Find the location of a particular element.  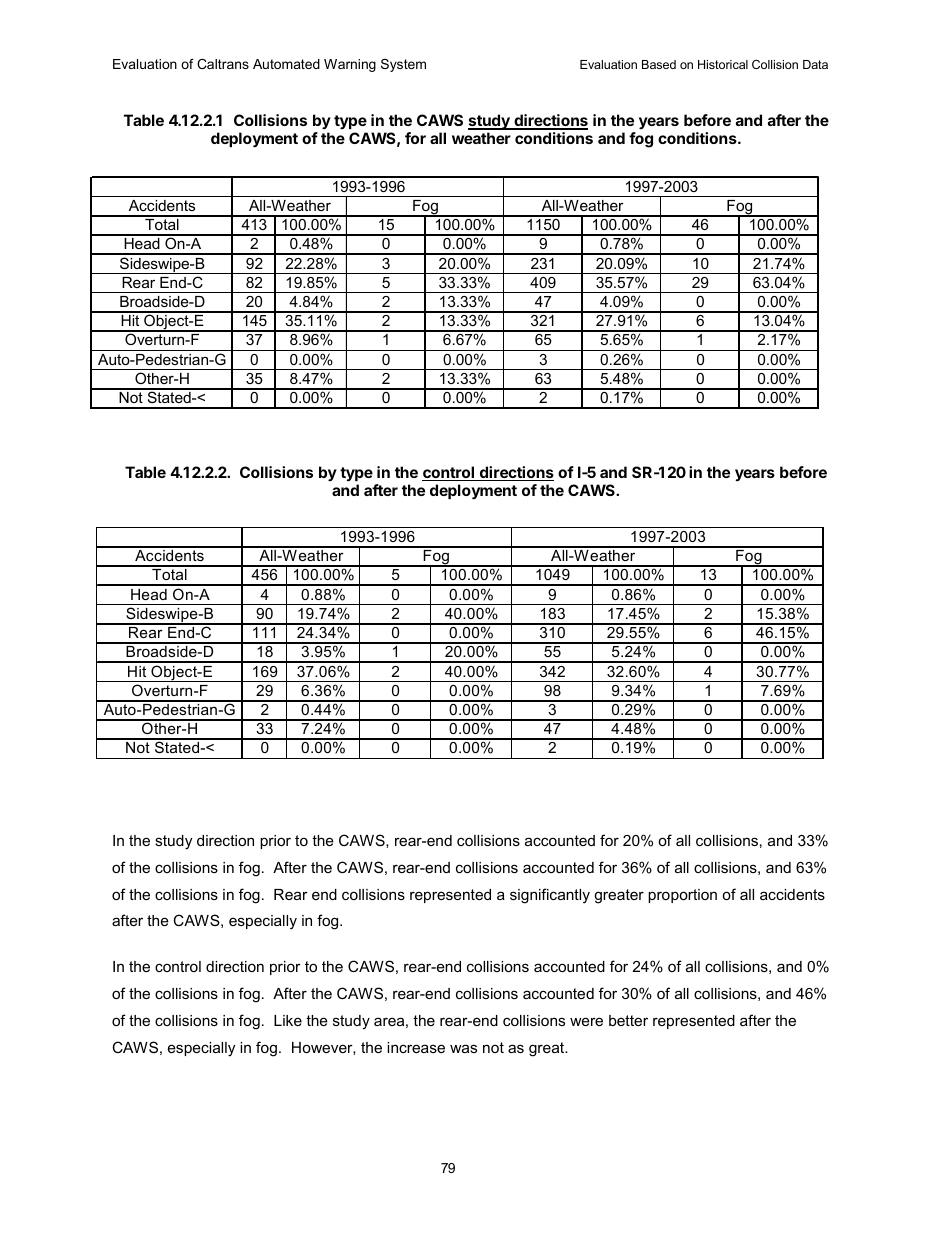

Like is located at coordinates (288, 1020).
